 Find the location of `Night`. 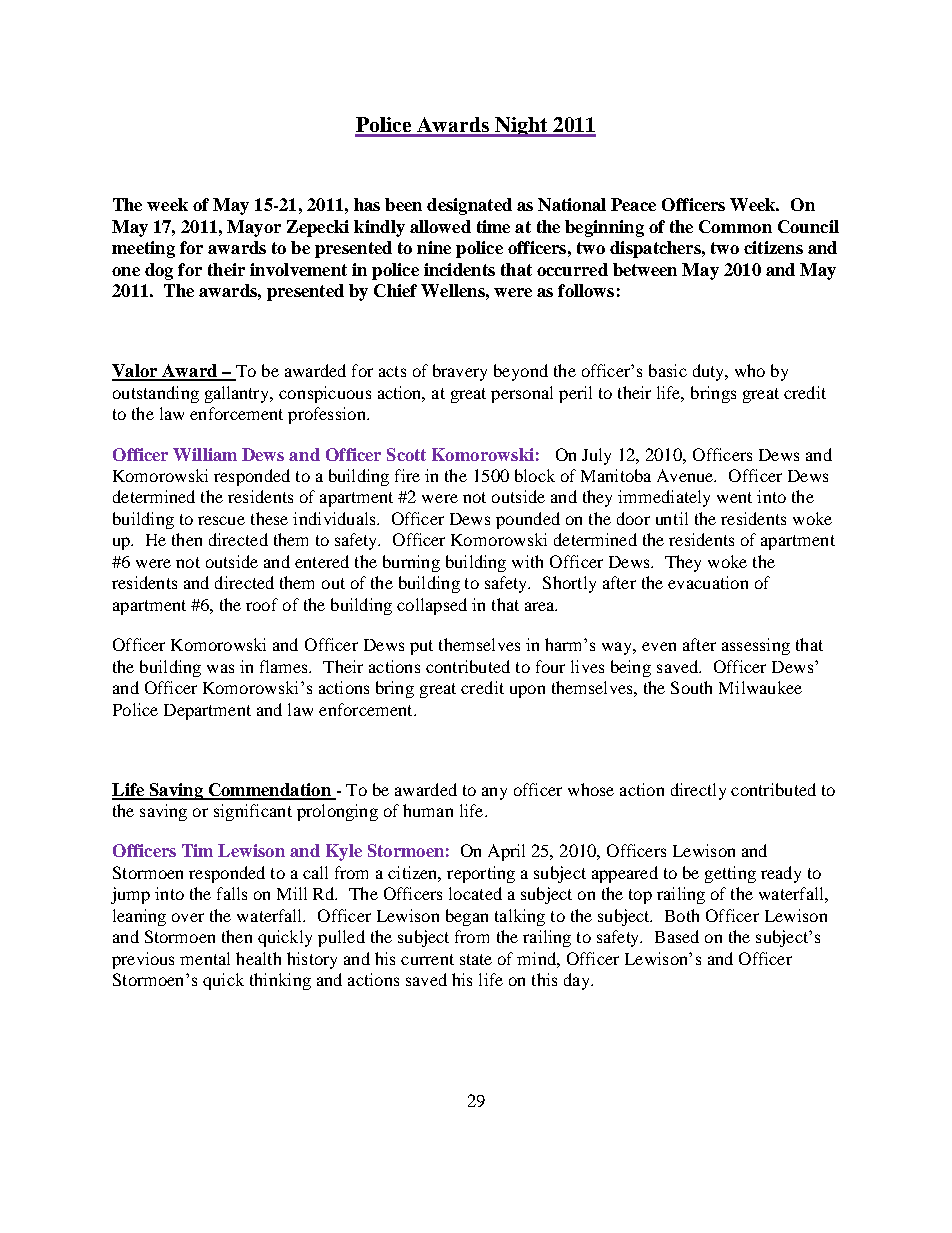

Night is located at coordinates (521, 127).
